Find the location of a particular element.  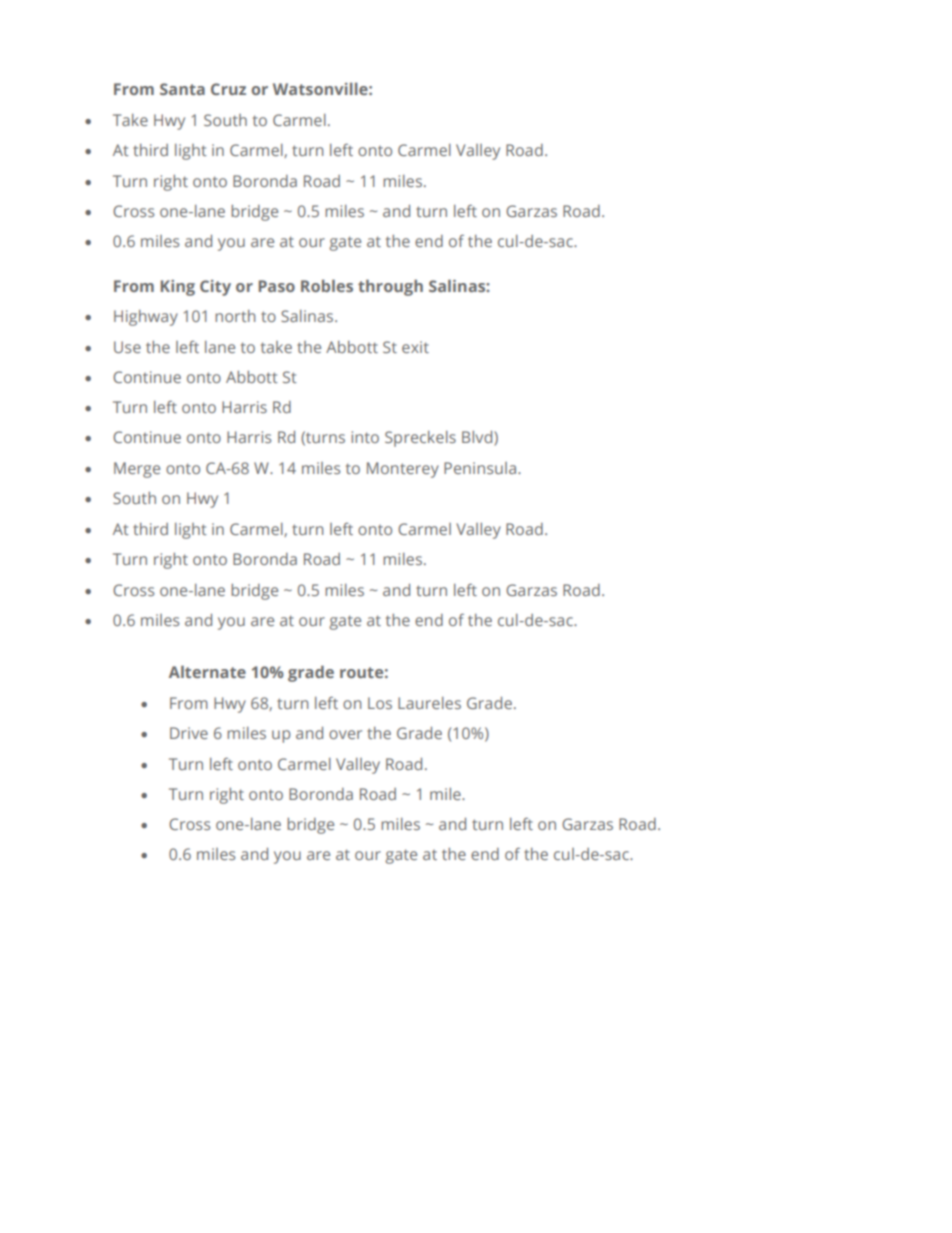

Drive is located at coordinates (189, 733).
